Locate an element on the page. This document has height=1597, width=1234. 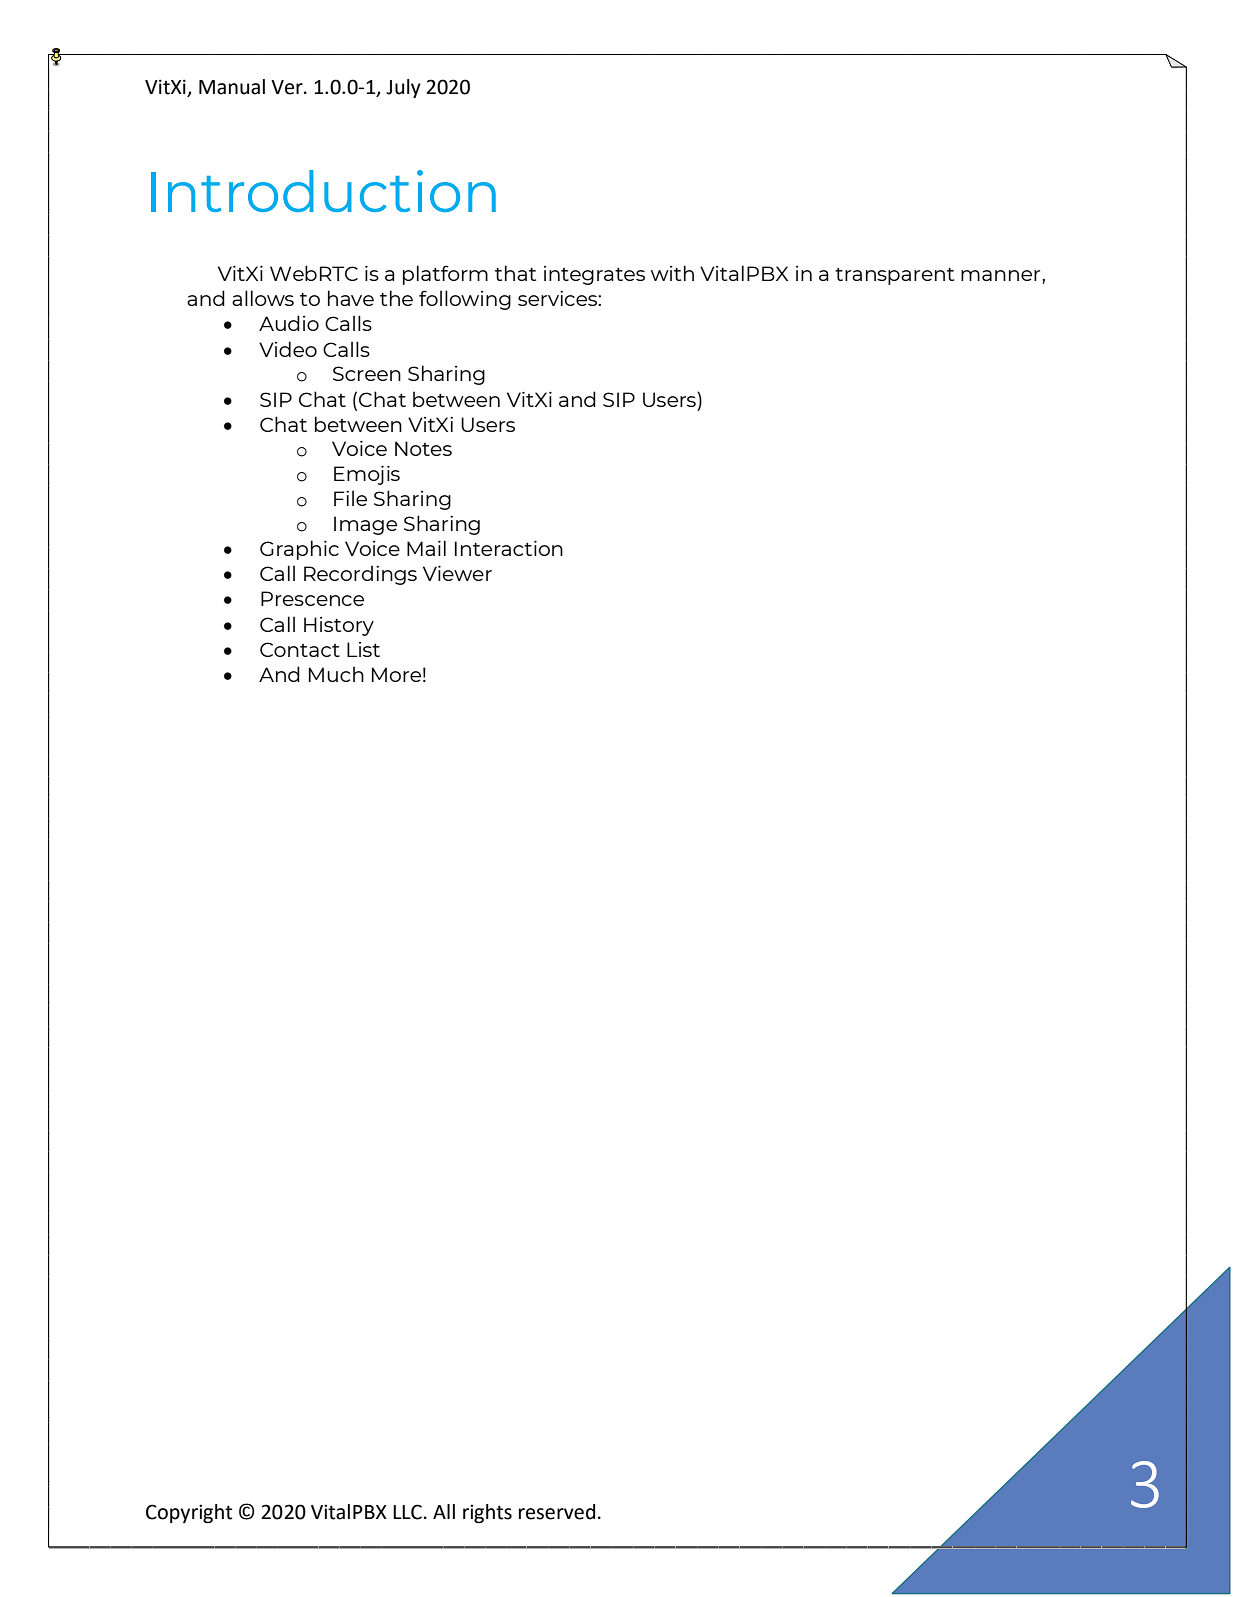
integrates is located at coordinates (594, 275).
